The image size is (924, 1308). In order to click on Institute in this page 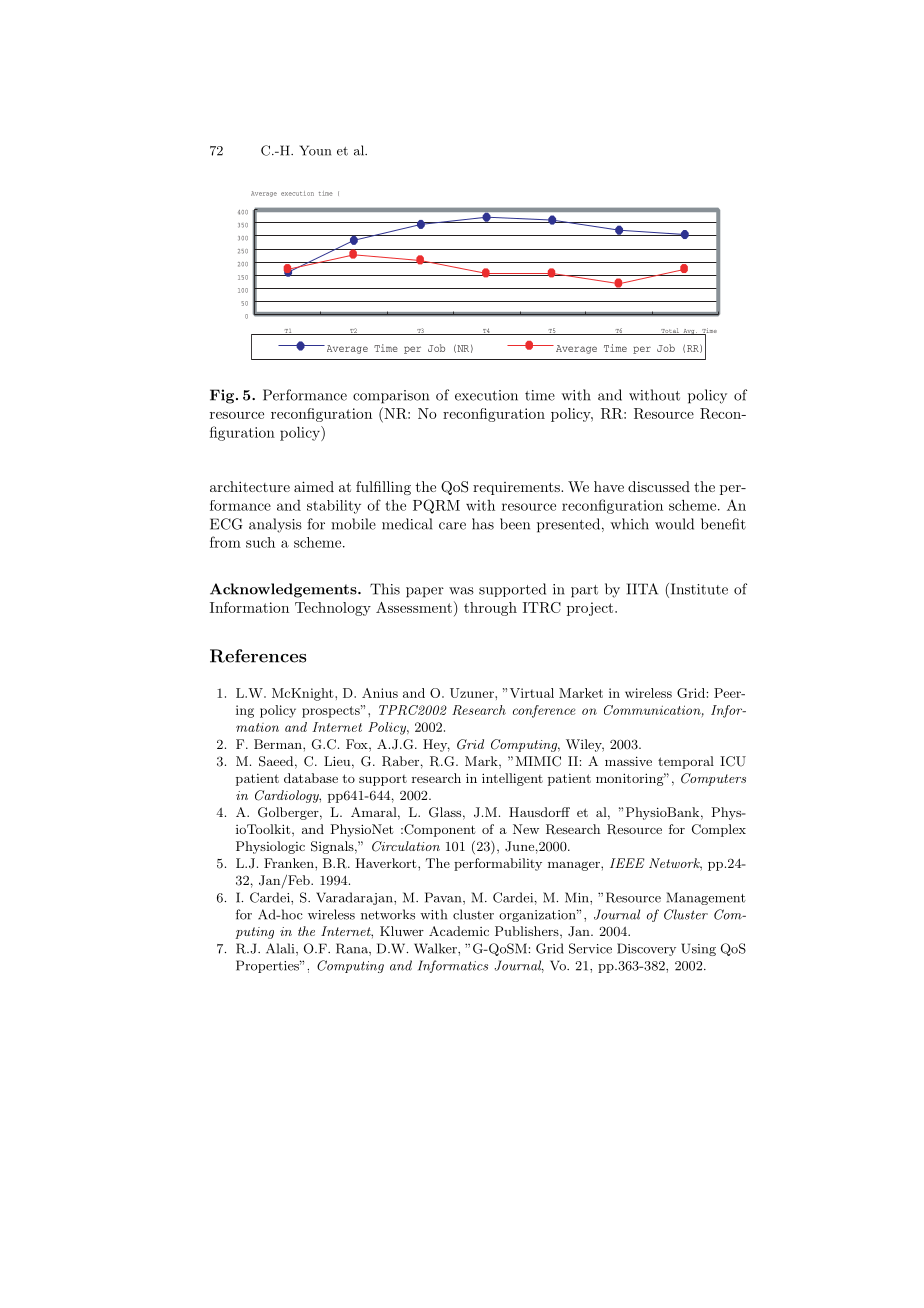, I will do `click(698, 590)`.
